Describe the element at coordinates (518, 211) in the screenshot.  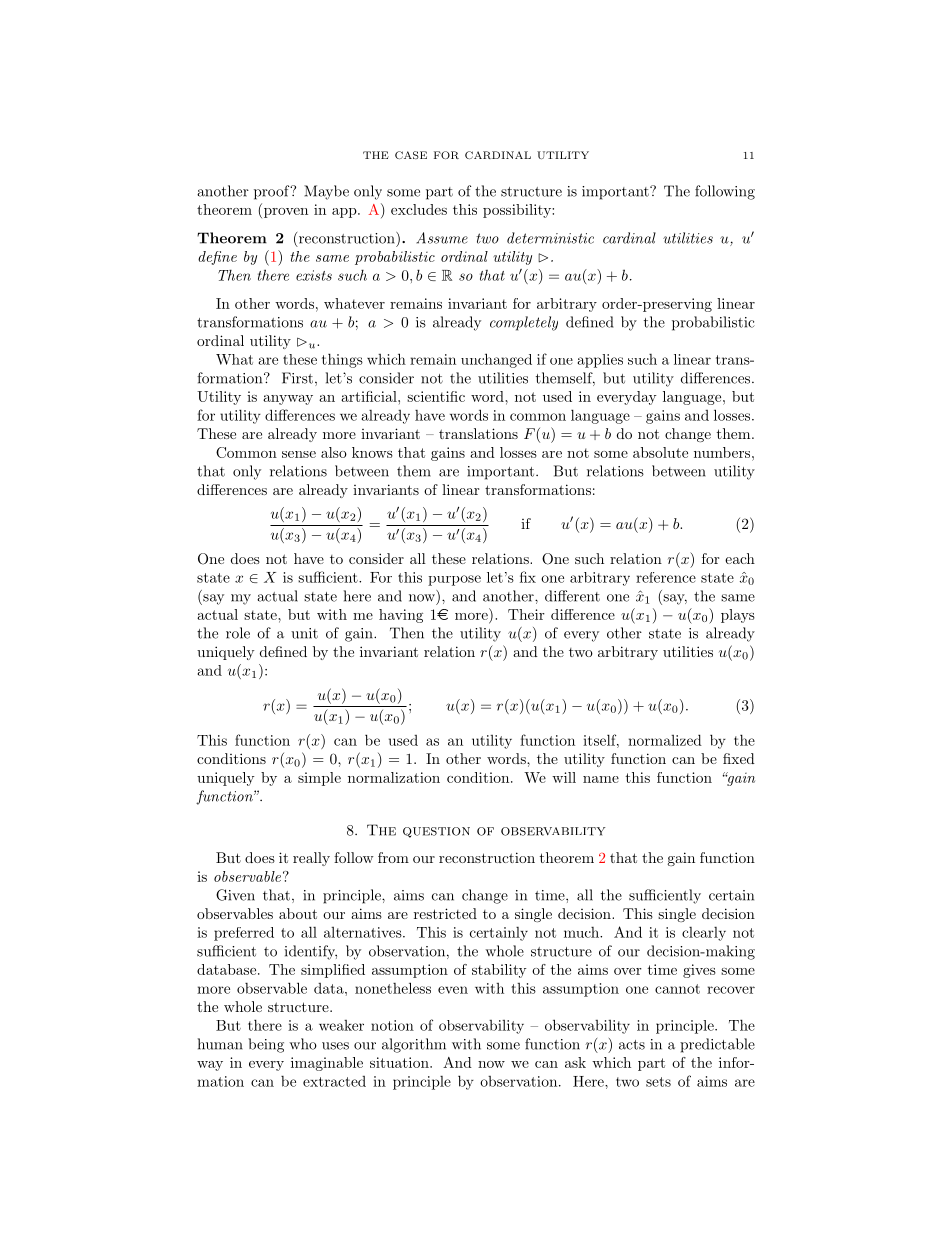
I see `possibility` at that location.
